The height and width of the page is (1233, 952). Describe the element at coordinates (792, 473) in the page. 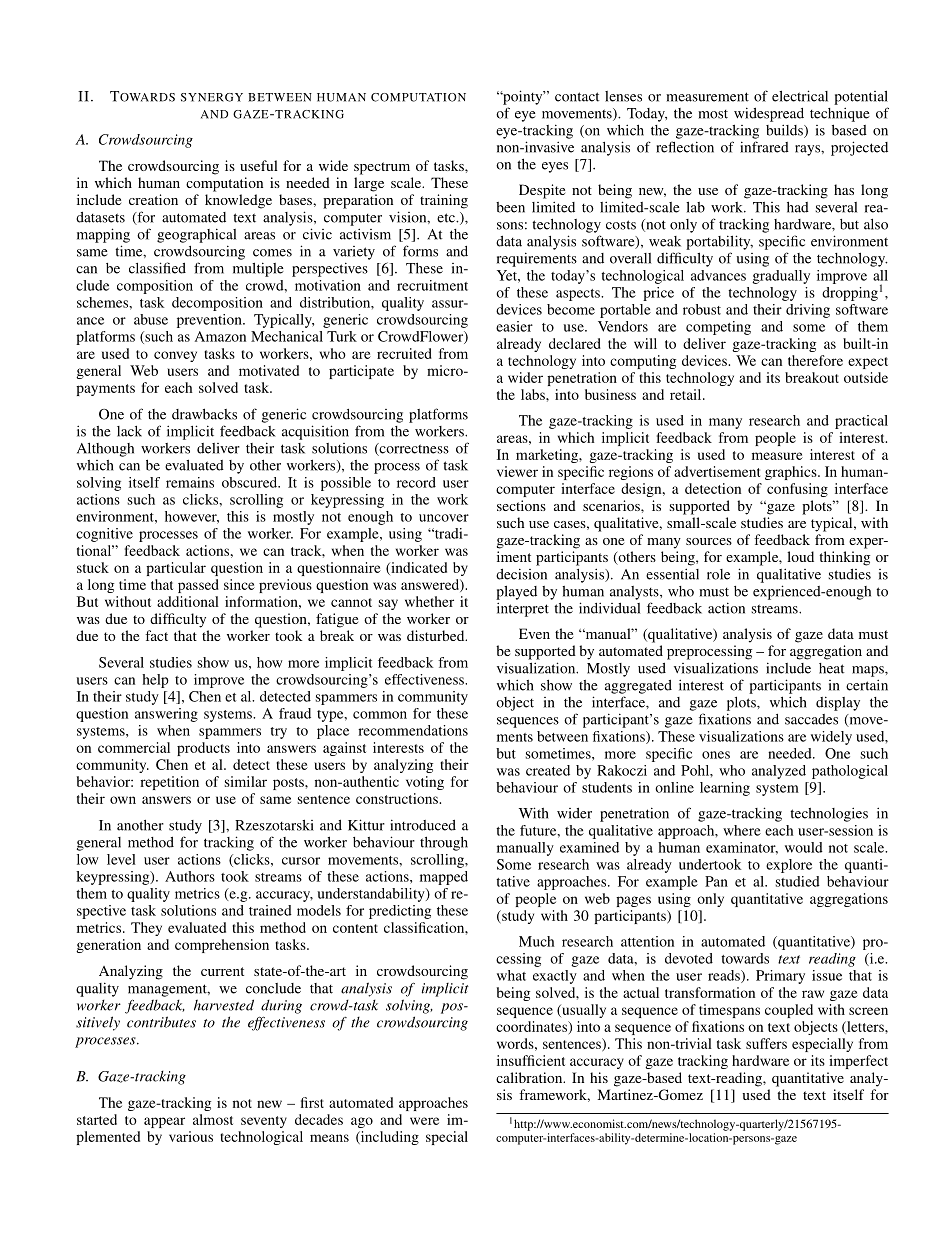

I see `graphics` at that location.
